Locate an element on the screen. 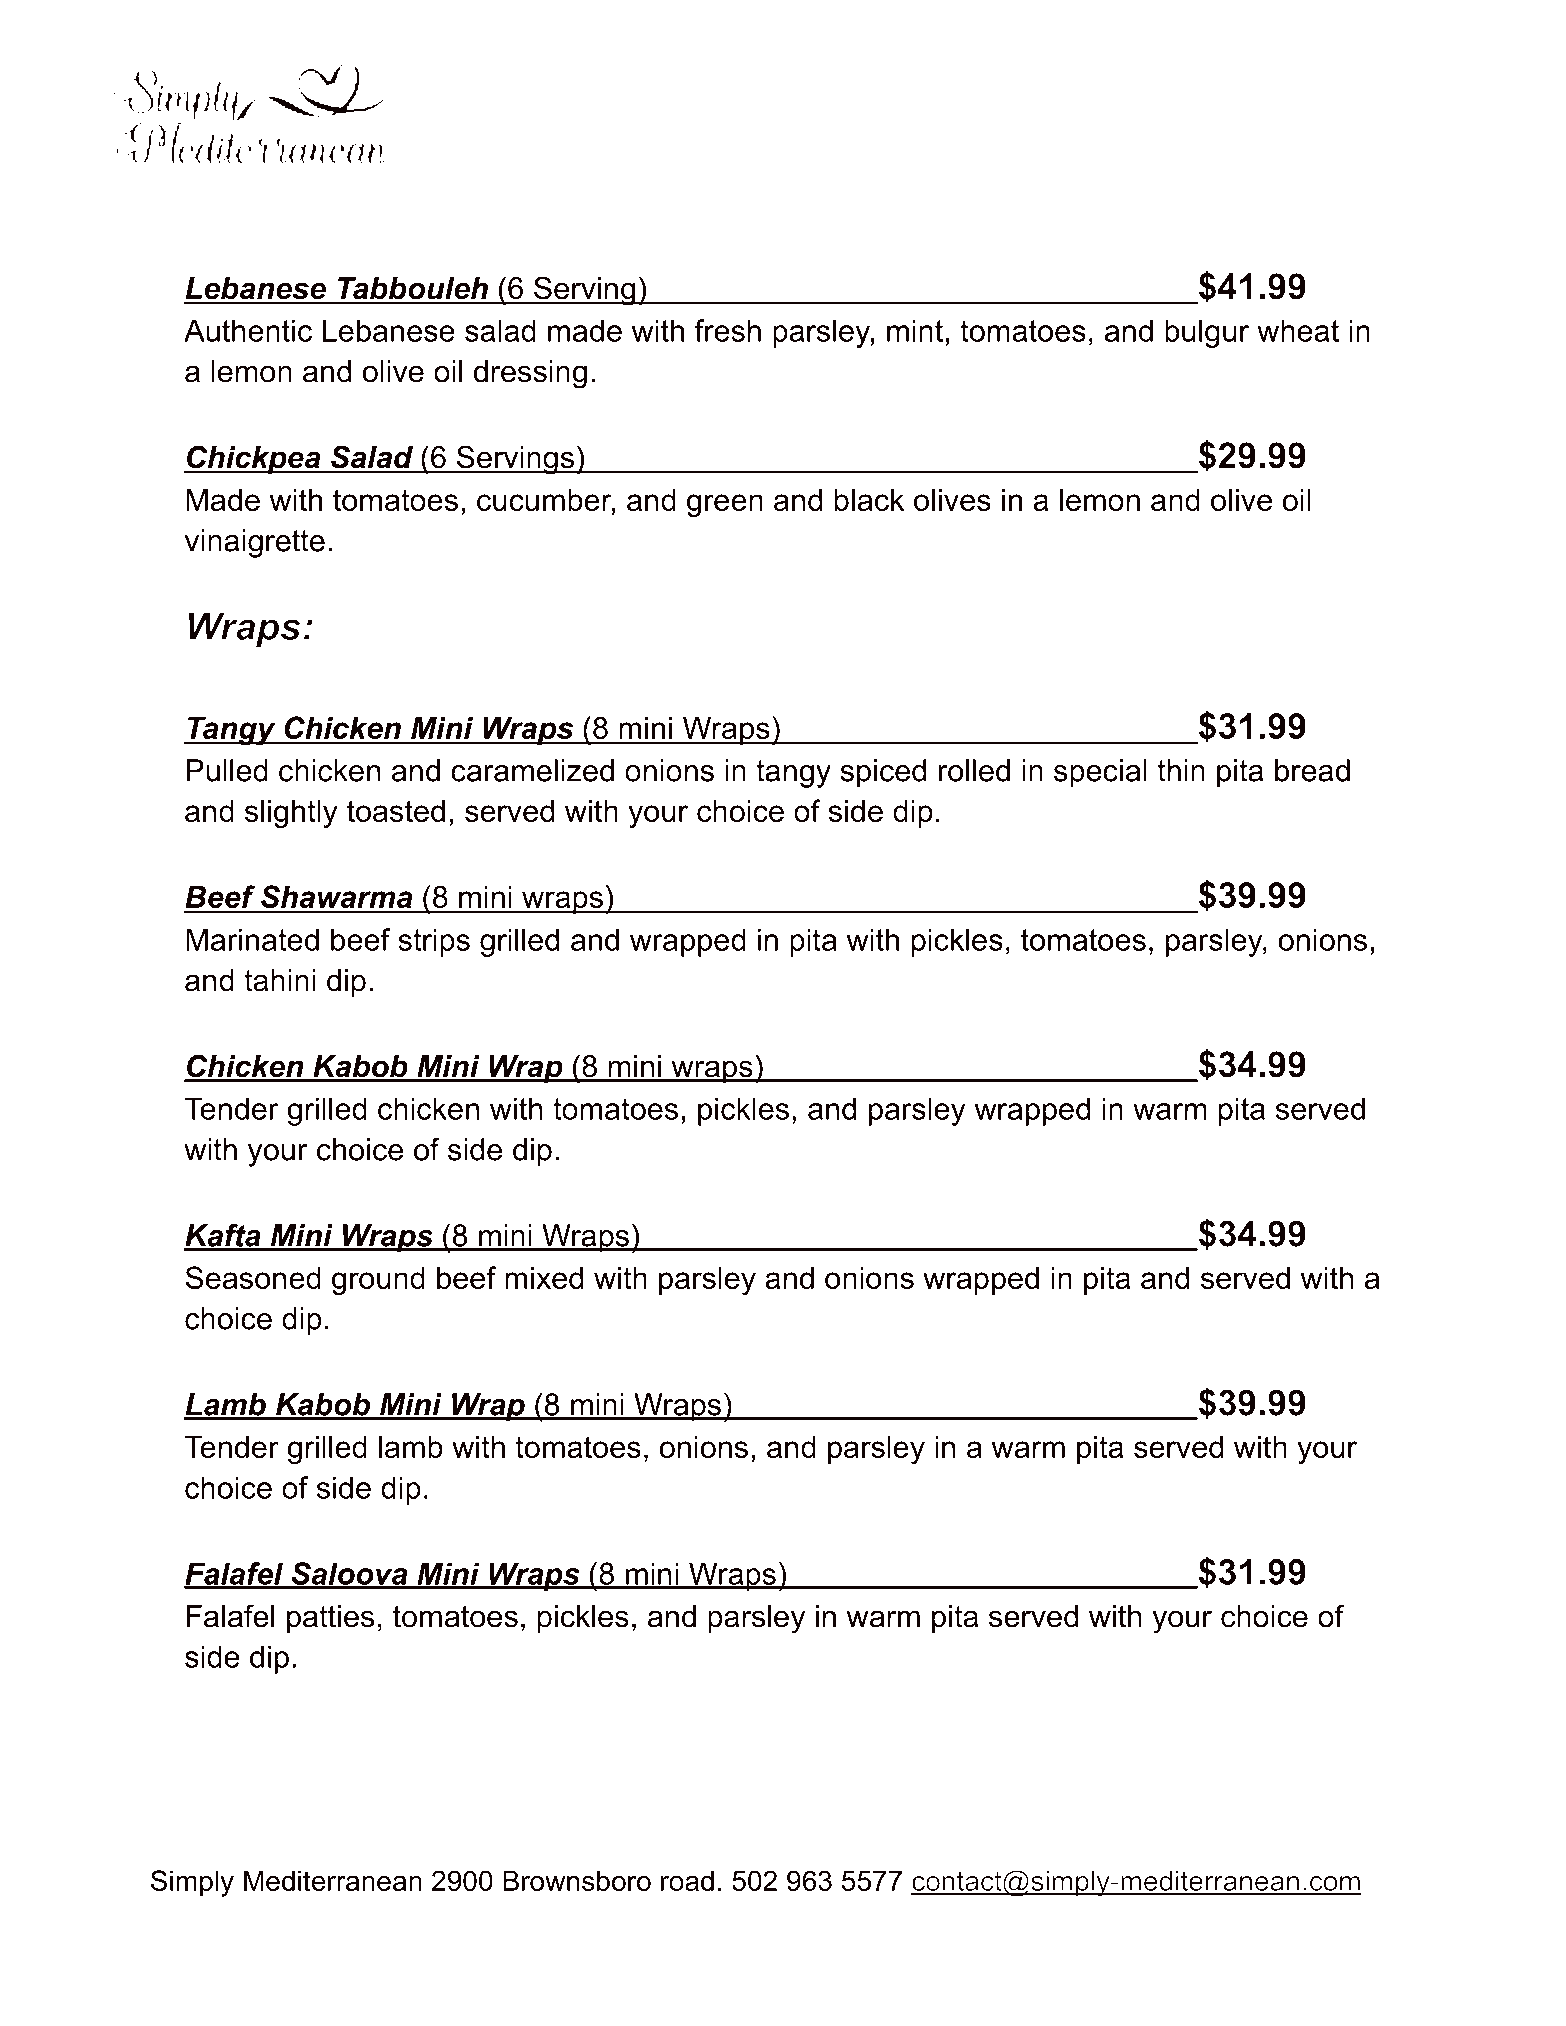 Image resolution: width=1566 pixels, height=2026 pixels. tahini is located at coordinates (280, 980).
